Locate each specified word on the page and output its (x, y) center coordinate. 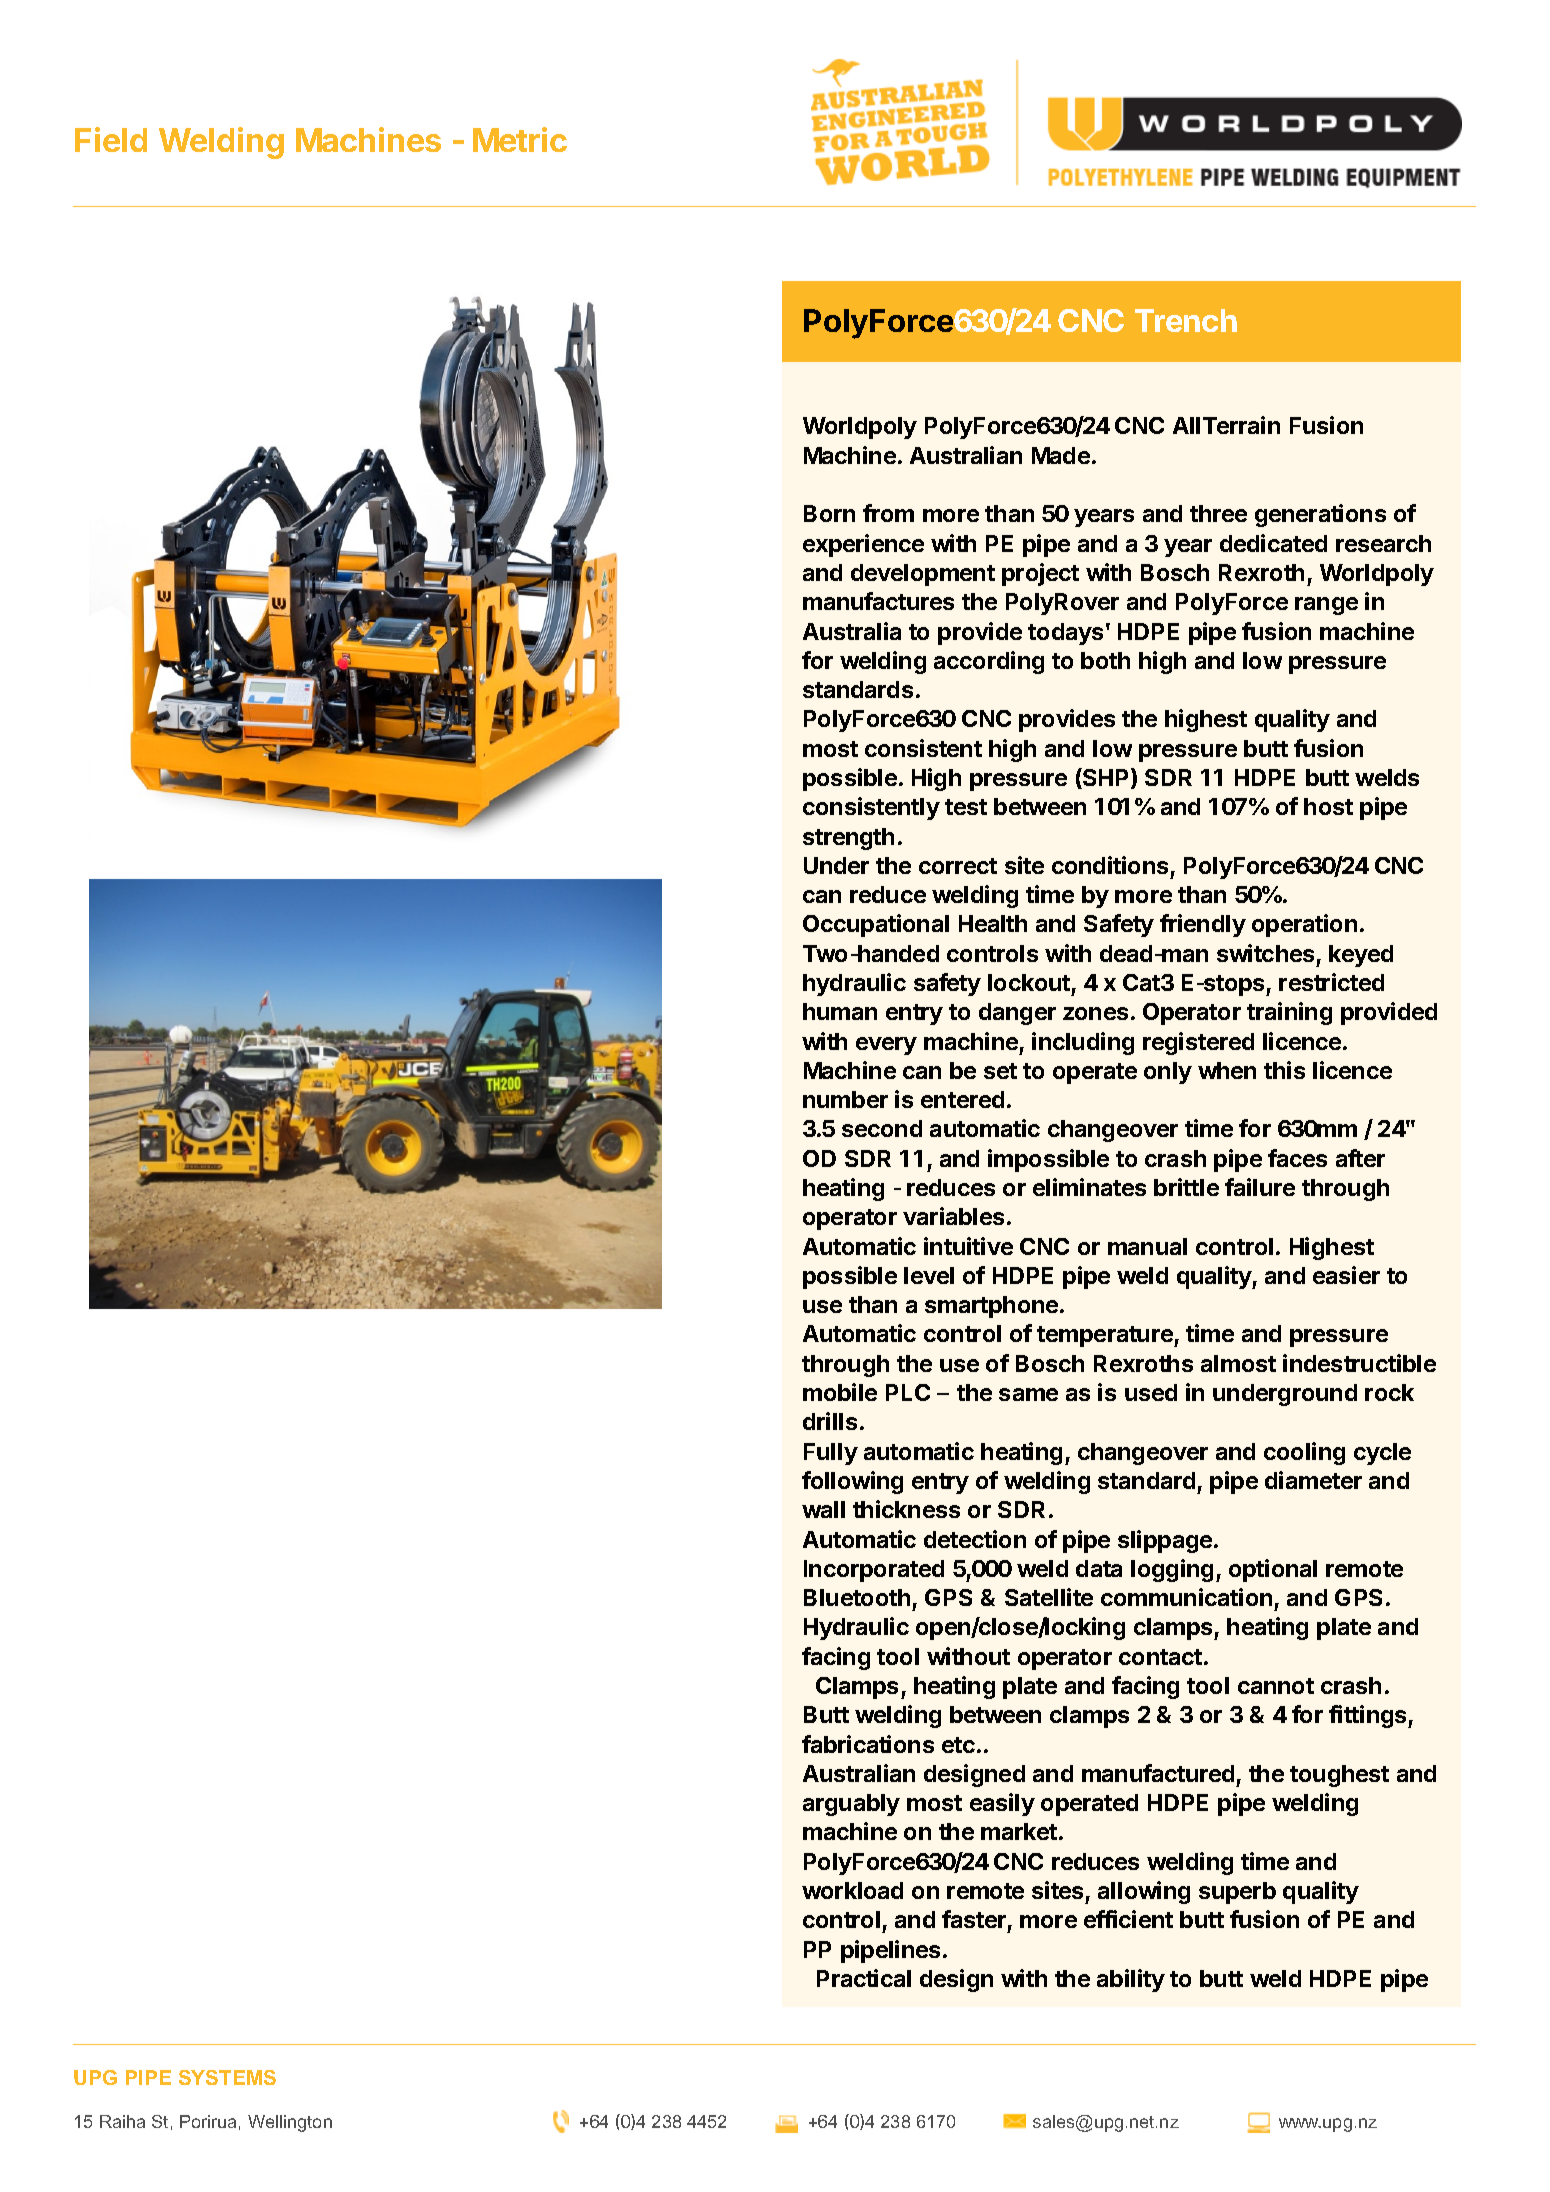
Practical (864, 1978)
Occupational (876, 925)
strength (848, 839)
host (1328, 806)
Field (111, 139)
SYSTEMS (227, 2077)
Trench (1186, 320)
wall (823, 1509)
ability (1131, 1980)
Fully (831, 1454)
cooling (1304, 1453)
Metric (520, 139)
